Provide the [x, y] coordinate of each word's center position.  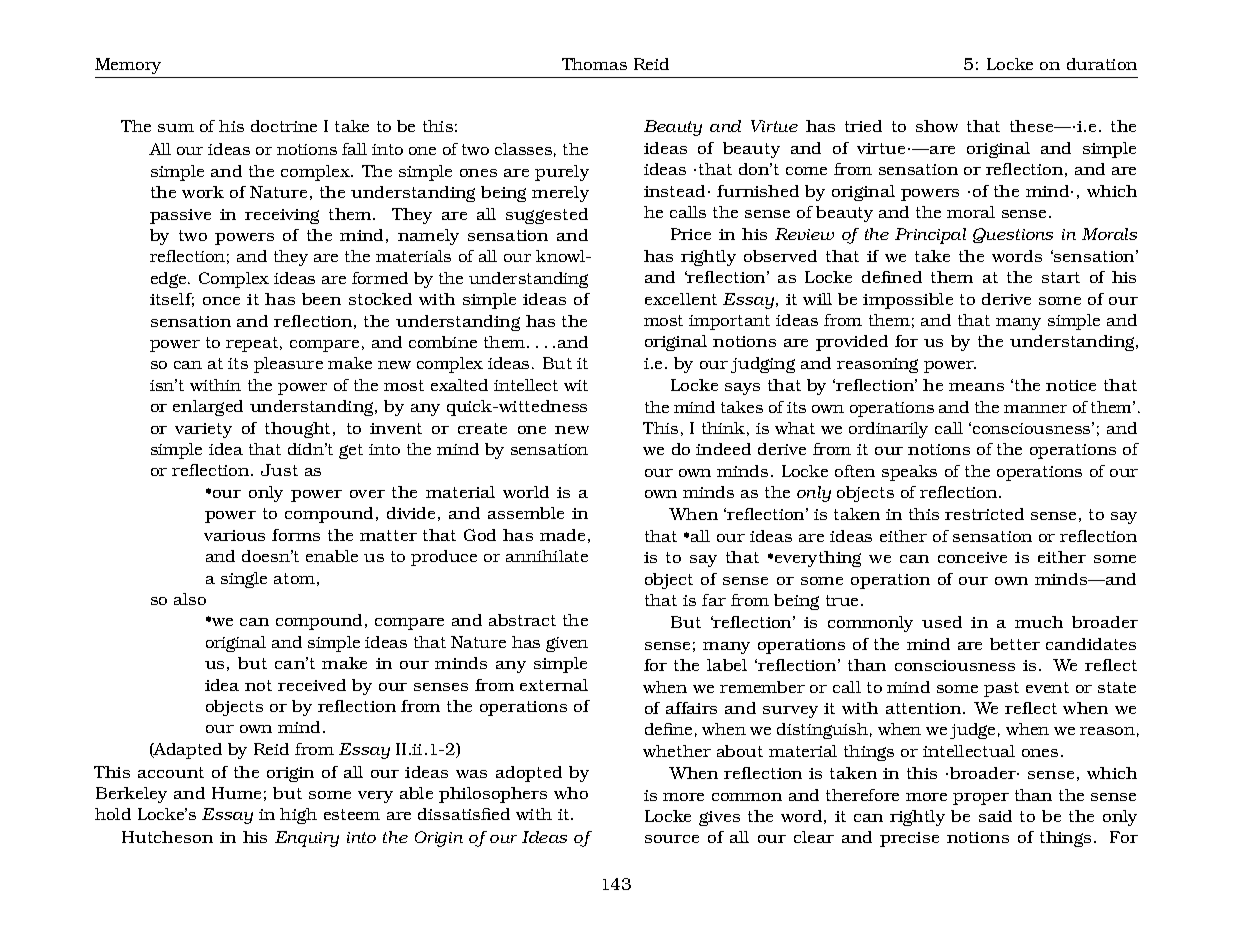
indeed [723, 449]
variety [203, 430]
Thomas [594, 64]
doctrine [284, 126]
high [298, 816]
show [937, 126]
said [995, 816]
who [571, 793]
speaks [909, 473]
